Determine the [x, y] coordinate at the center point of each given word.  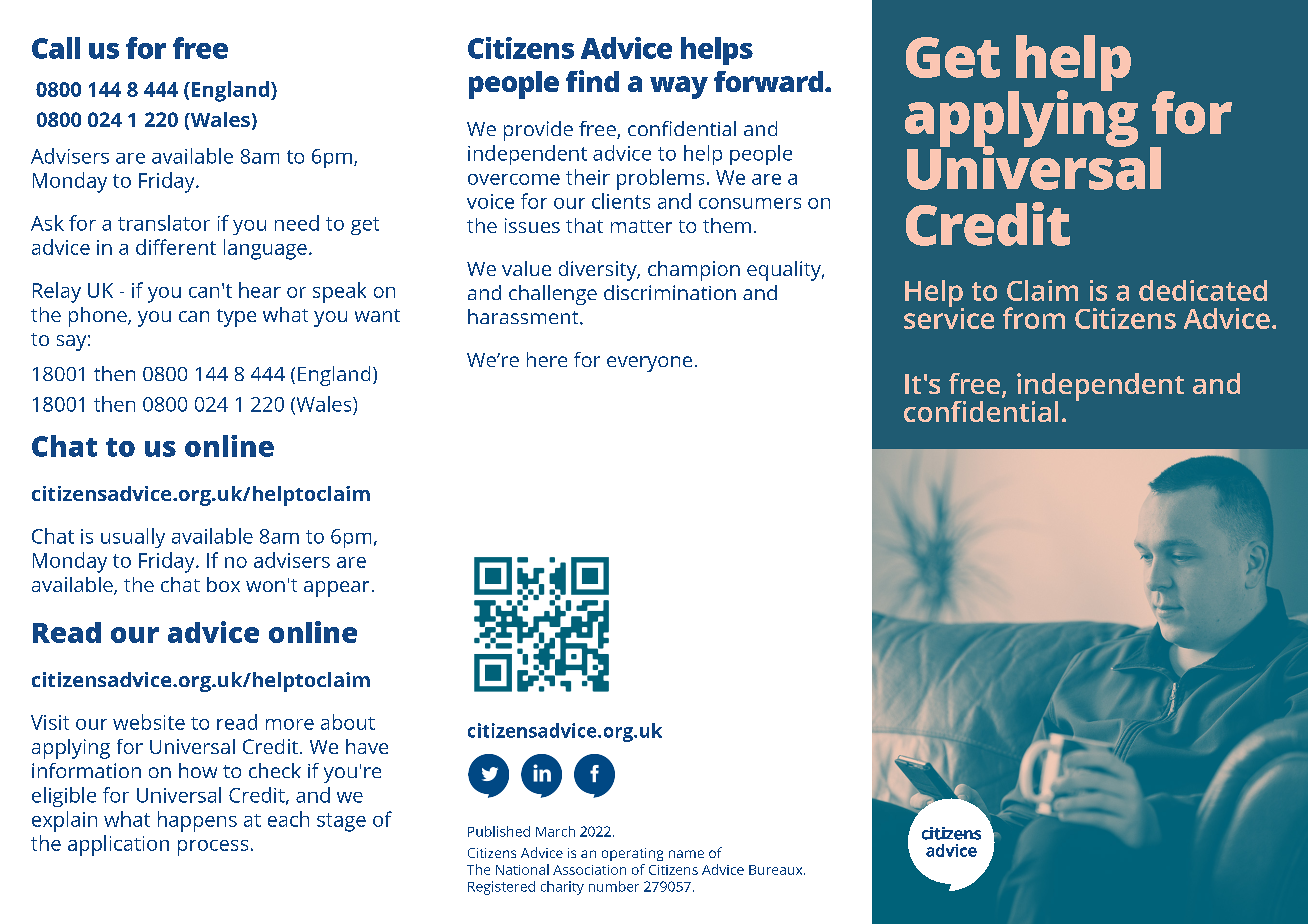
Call [56, 48]
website [149, 722]
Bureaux [777, 870]
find [592, 81]
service [949, 317]
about [348, 722]
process [213, 848]
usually [133, 538]
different [176, 247]
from [1034, 318]
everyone [649, 364]
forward [770, 81]
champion [694, 271]
